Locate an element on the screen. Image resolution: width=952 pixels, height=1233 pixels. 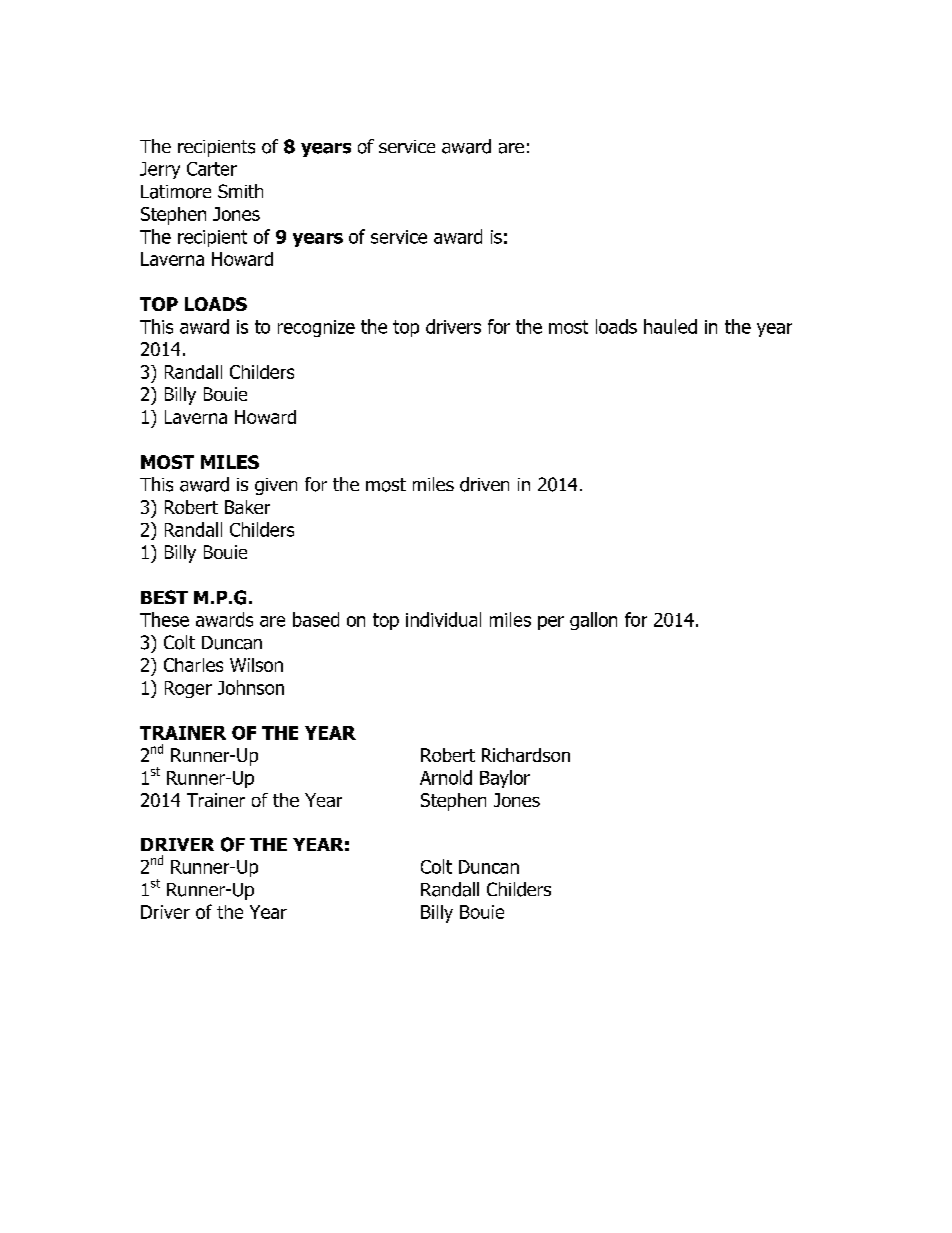
Smith is located at coordinates (240, 191).
